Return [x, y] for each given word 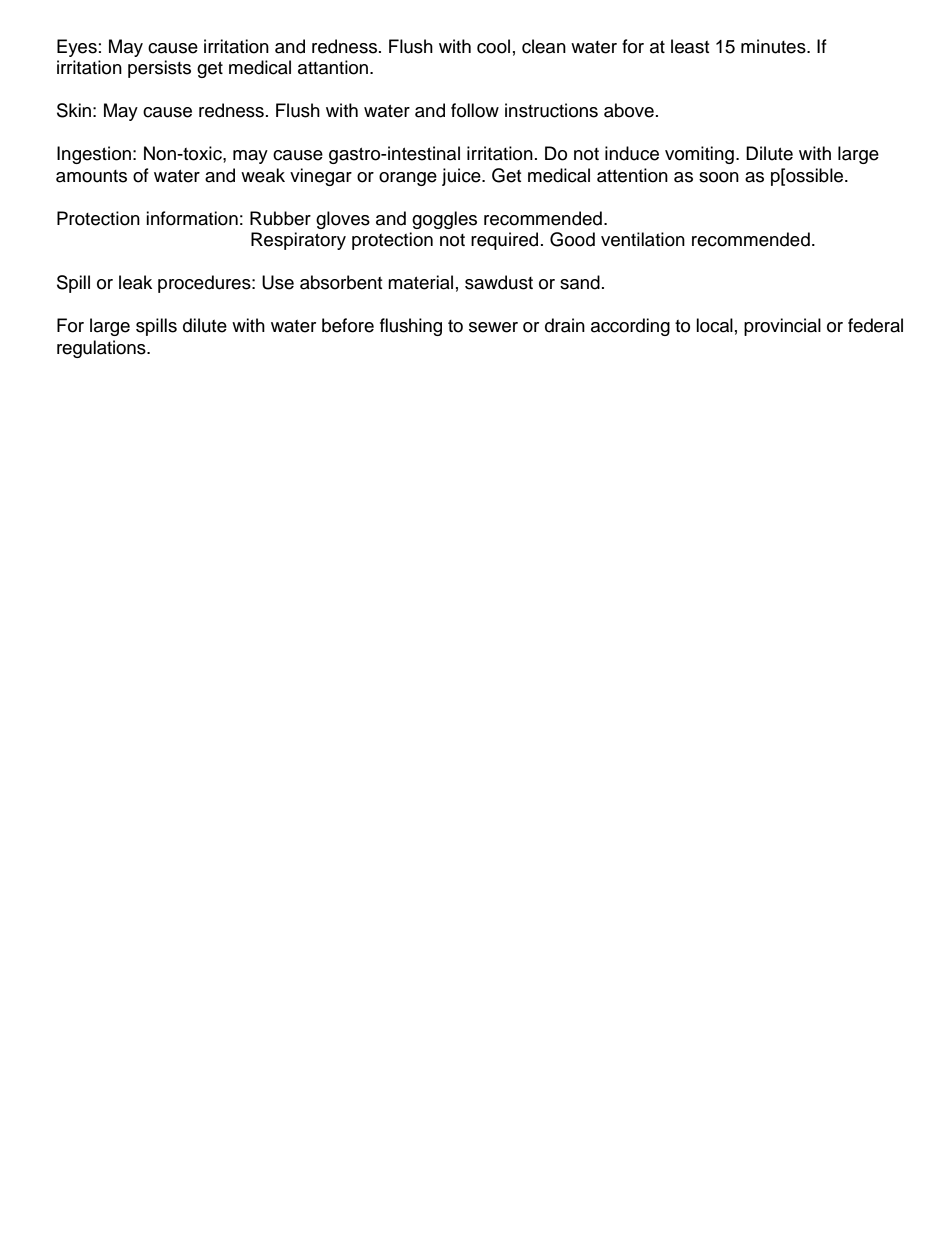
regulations [102, 349]
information [192, 218]
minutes [774, 46]
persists [159, 69]
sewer [493, 327]
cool [493, 46]
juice [462, 177]
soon [719, 177]
